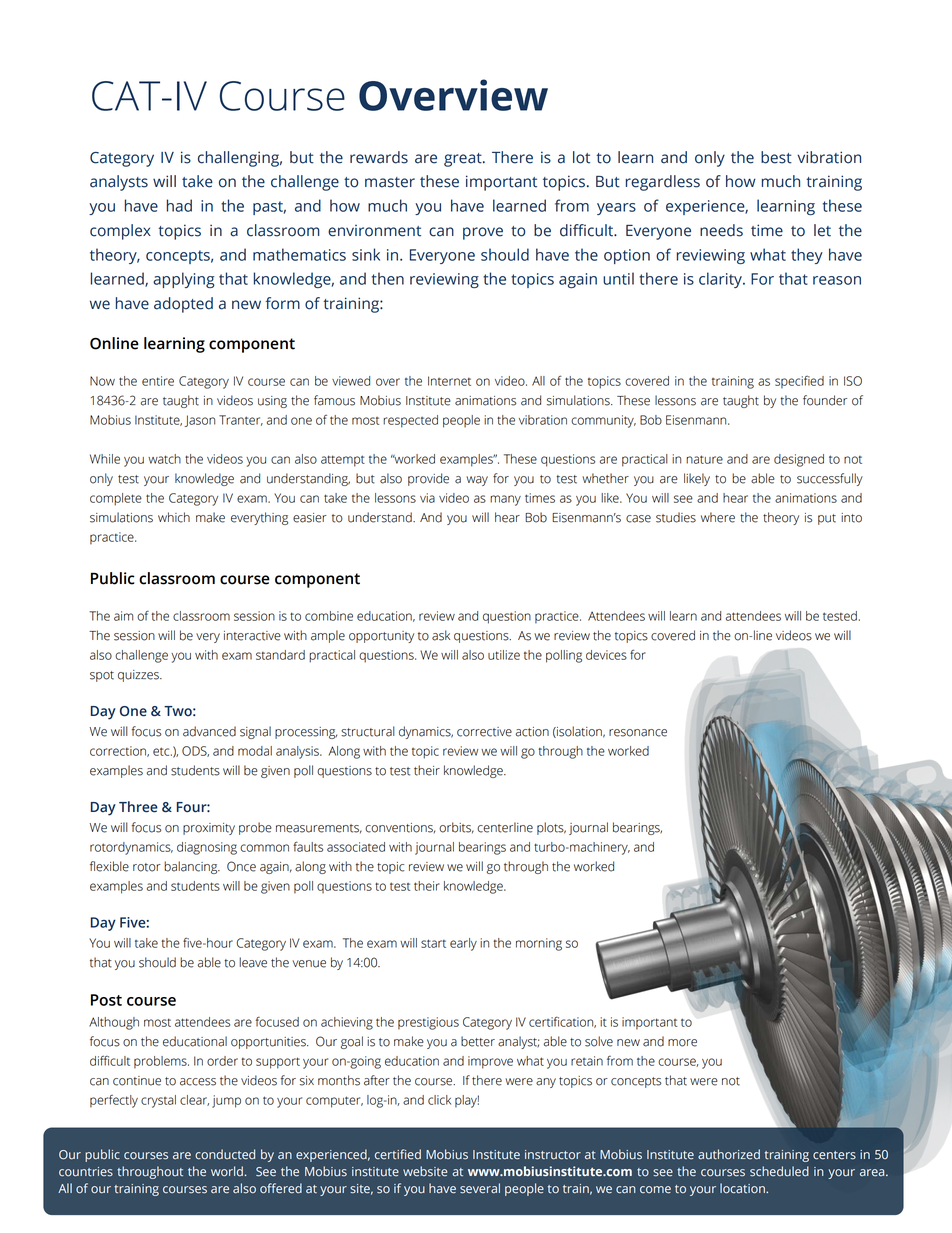 The width and height of the page is (952, 1233). I want to click on Jason, so click(200, 421).
